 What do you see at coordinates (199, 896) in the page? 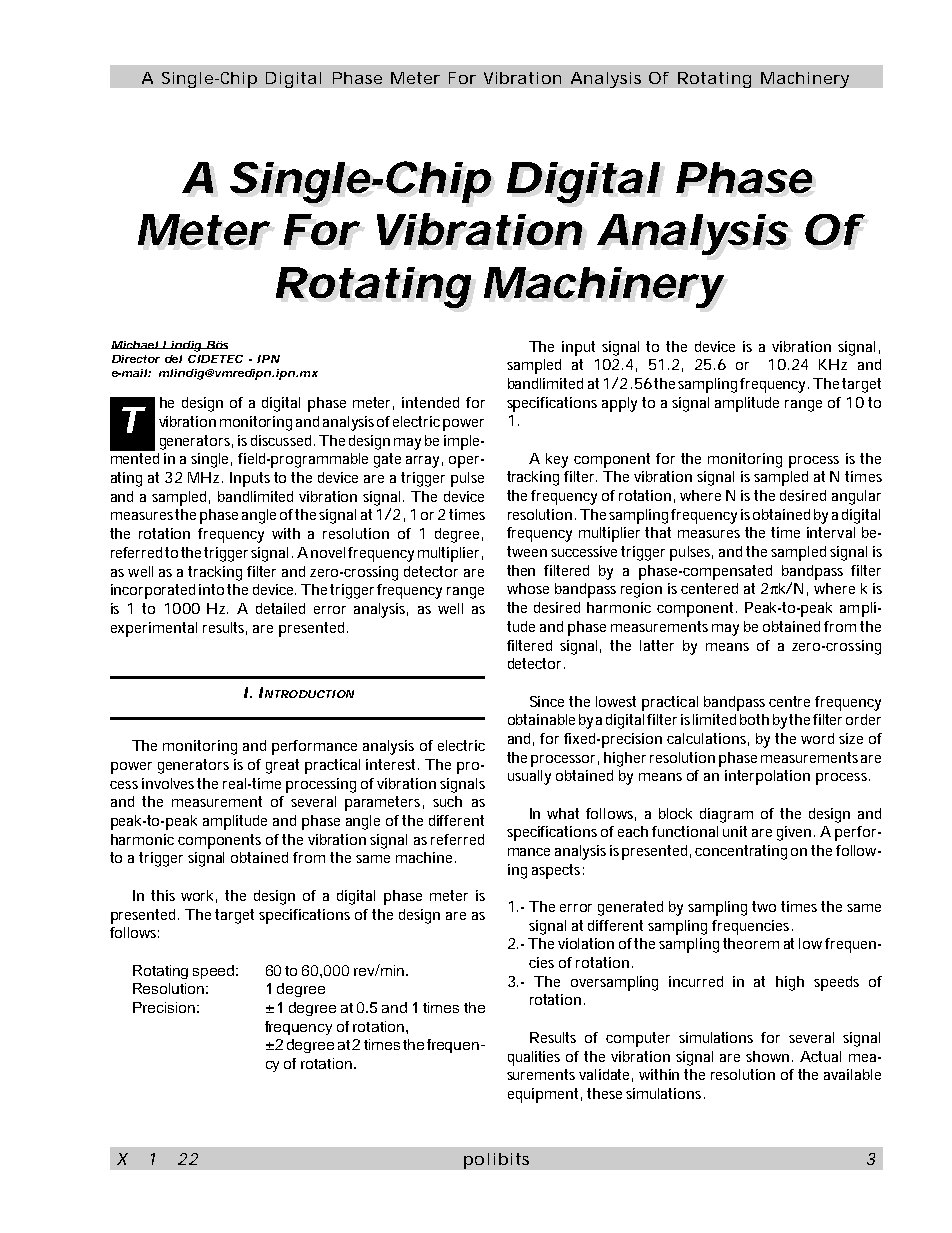
I see `work` at bounding box center [199, 896].
